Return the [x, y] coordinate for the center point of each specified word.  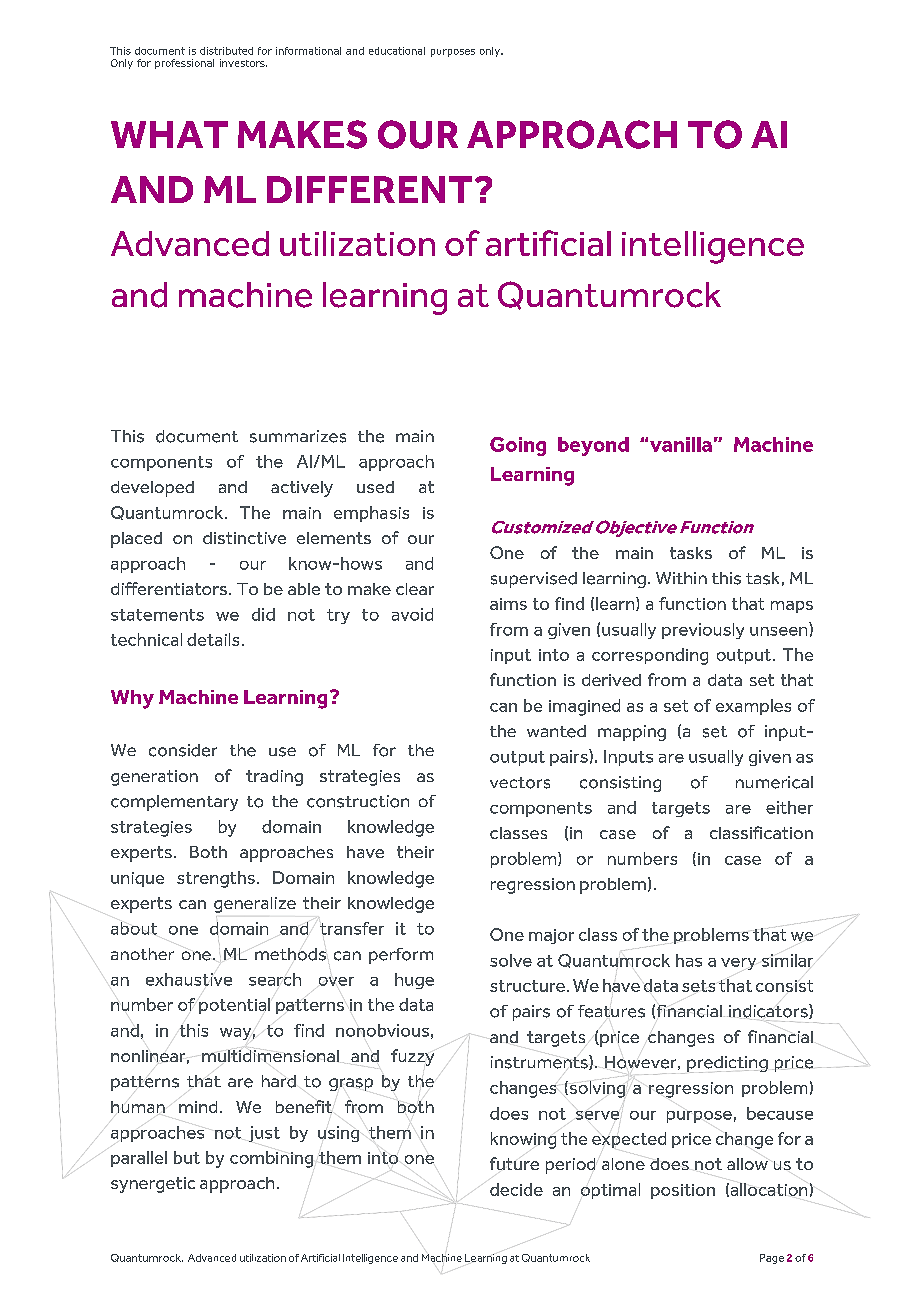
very [738, 964]
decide [516, 1189]
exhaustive [189, 979]
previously [703, 631]
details [213, 639]
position [683, 1191]
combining [271, 1159]
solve [511, 960]
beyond [593, 446]
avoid [412, 614]
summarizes [298, 436]
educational [397, 51]
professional [184, 64]
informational [308, 51]
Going [518, 446]
